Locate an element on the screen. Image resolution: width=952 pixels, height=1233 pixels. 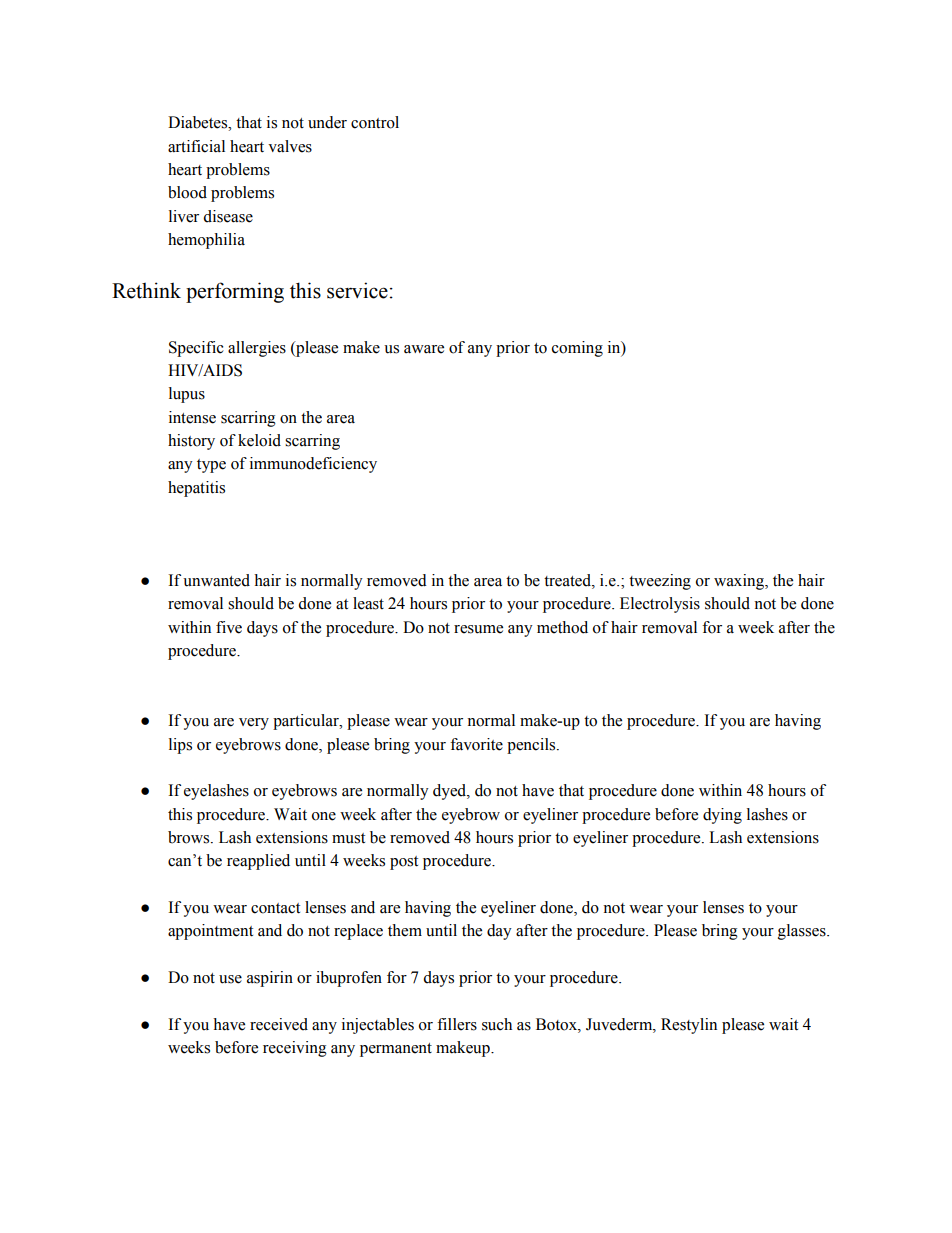
artificial is located at coordinates (196, 146).
